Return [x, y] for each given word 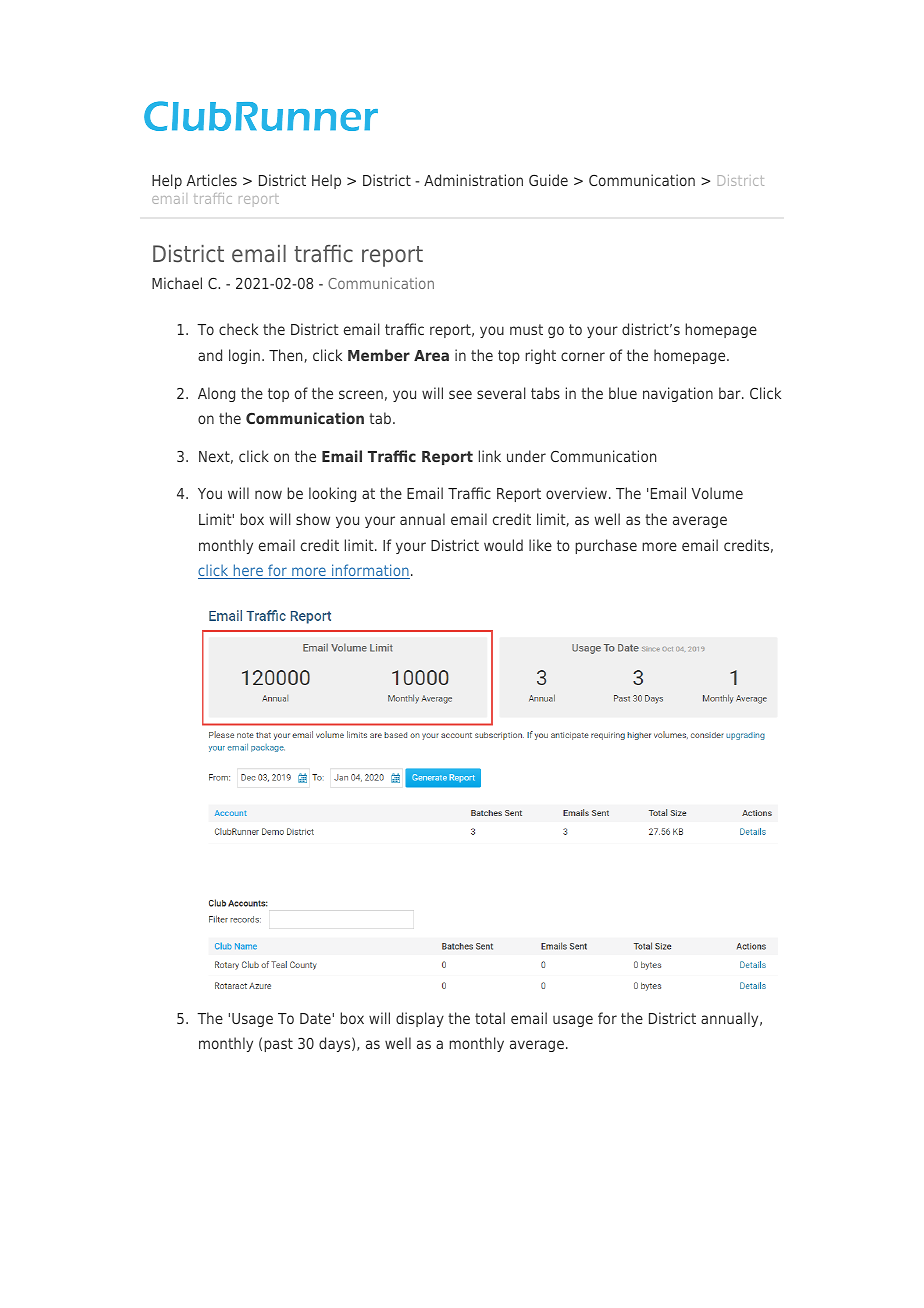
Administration [473, 180]
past [278, 1045]
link [490, 456]
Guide [548, 180]
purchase [606, 546]
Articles [212, 180]
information [370, 571]
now [268, 494]
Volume [717, 493]
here [248, 571]
